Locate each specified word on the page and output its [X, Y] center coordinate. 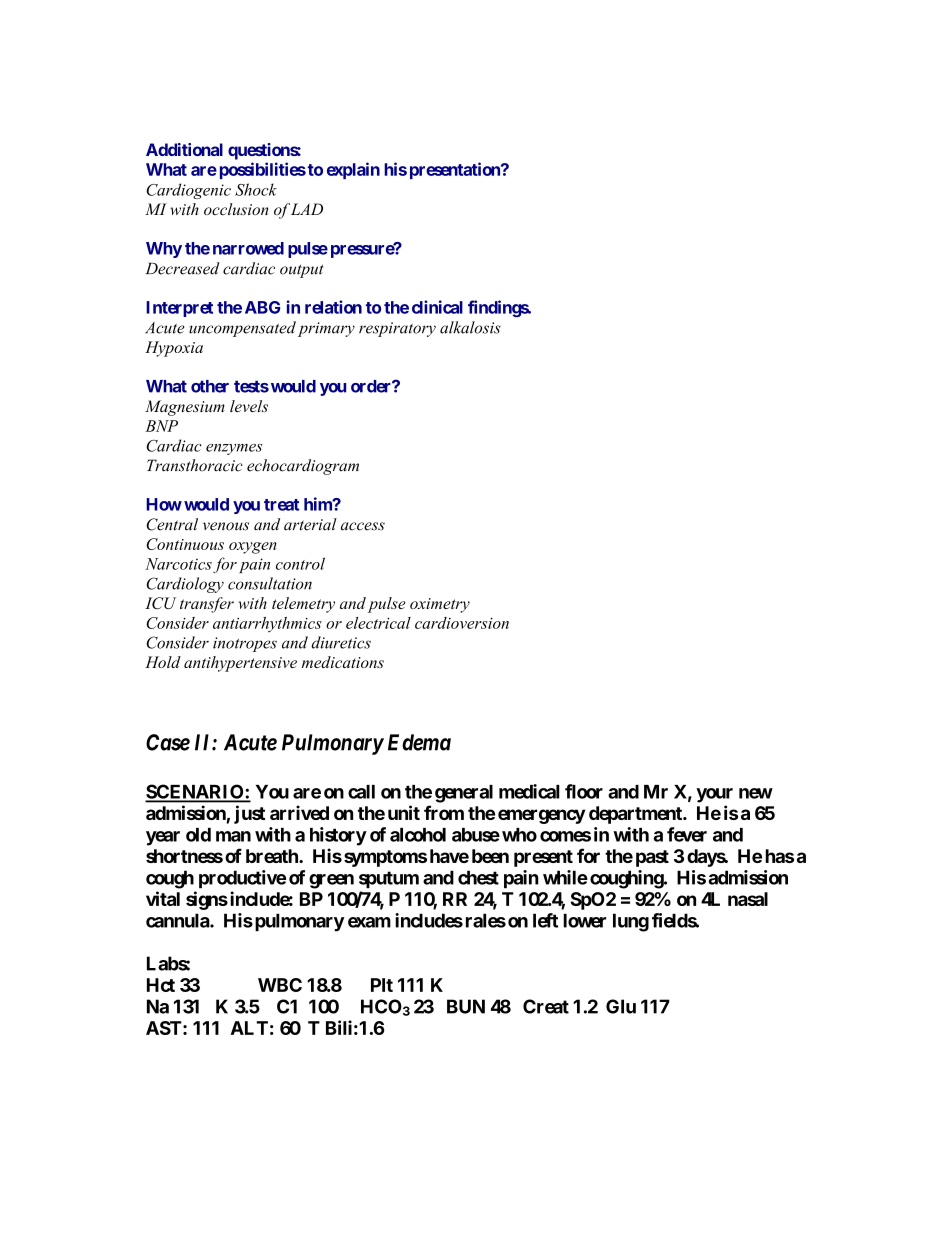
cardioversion [462, 623]
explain [353, 170]
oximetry [440, 605]
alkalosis [470, 327]
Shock [256, 189]
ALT [249, 1028]
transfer [207, 605]
